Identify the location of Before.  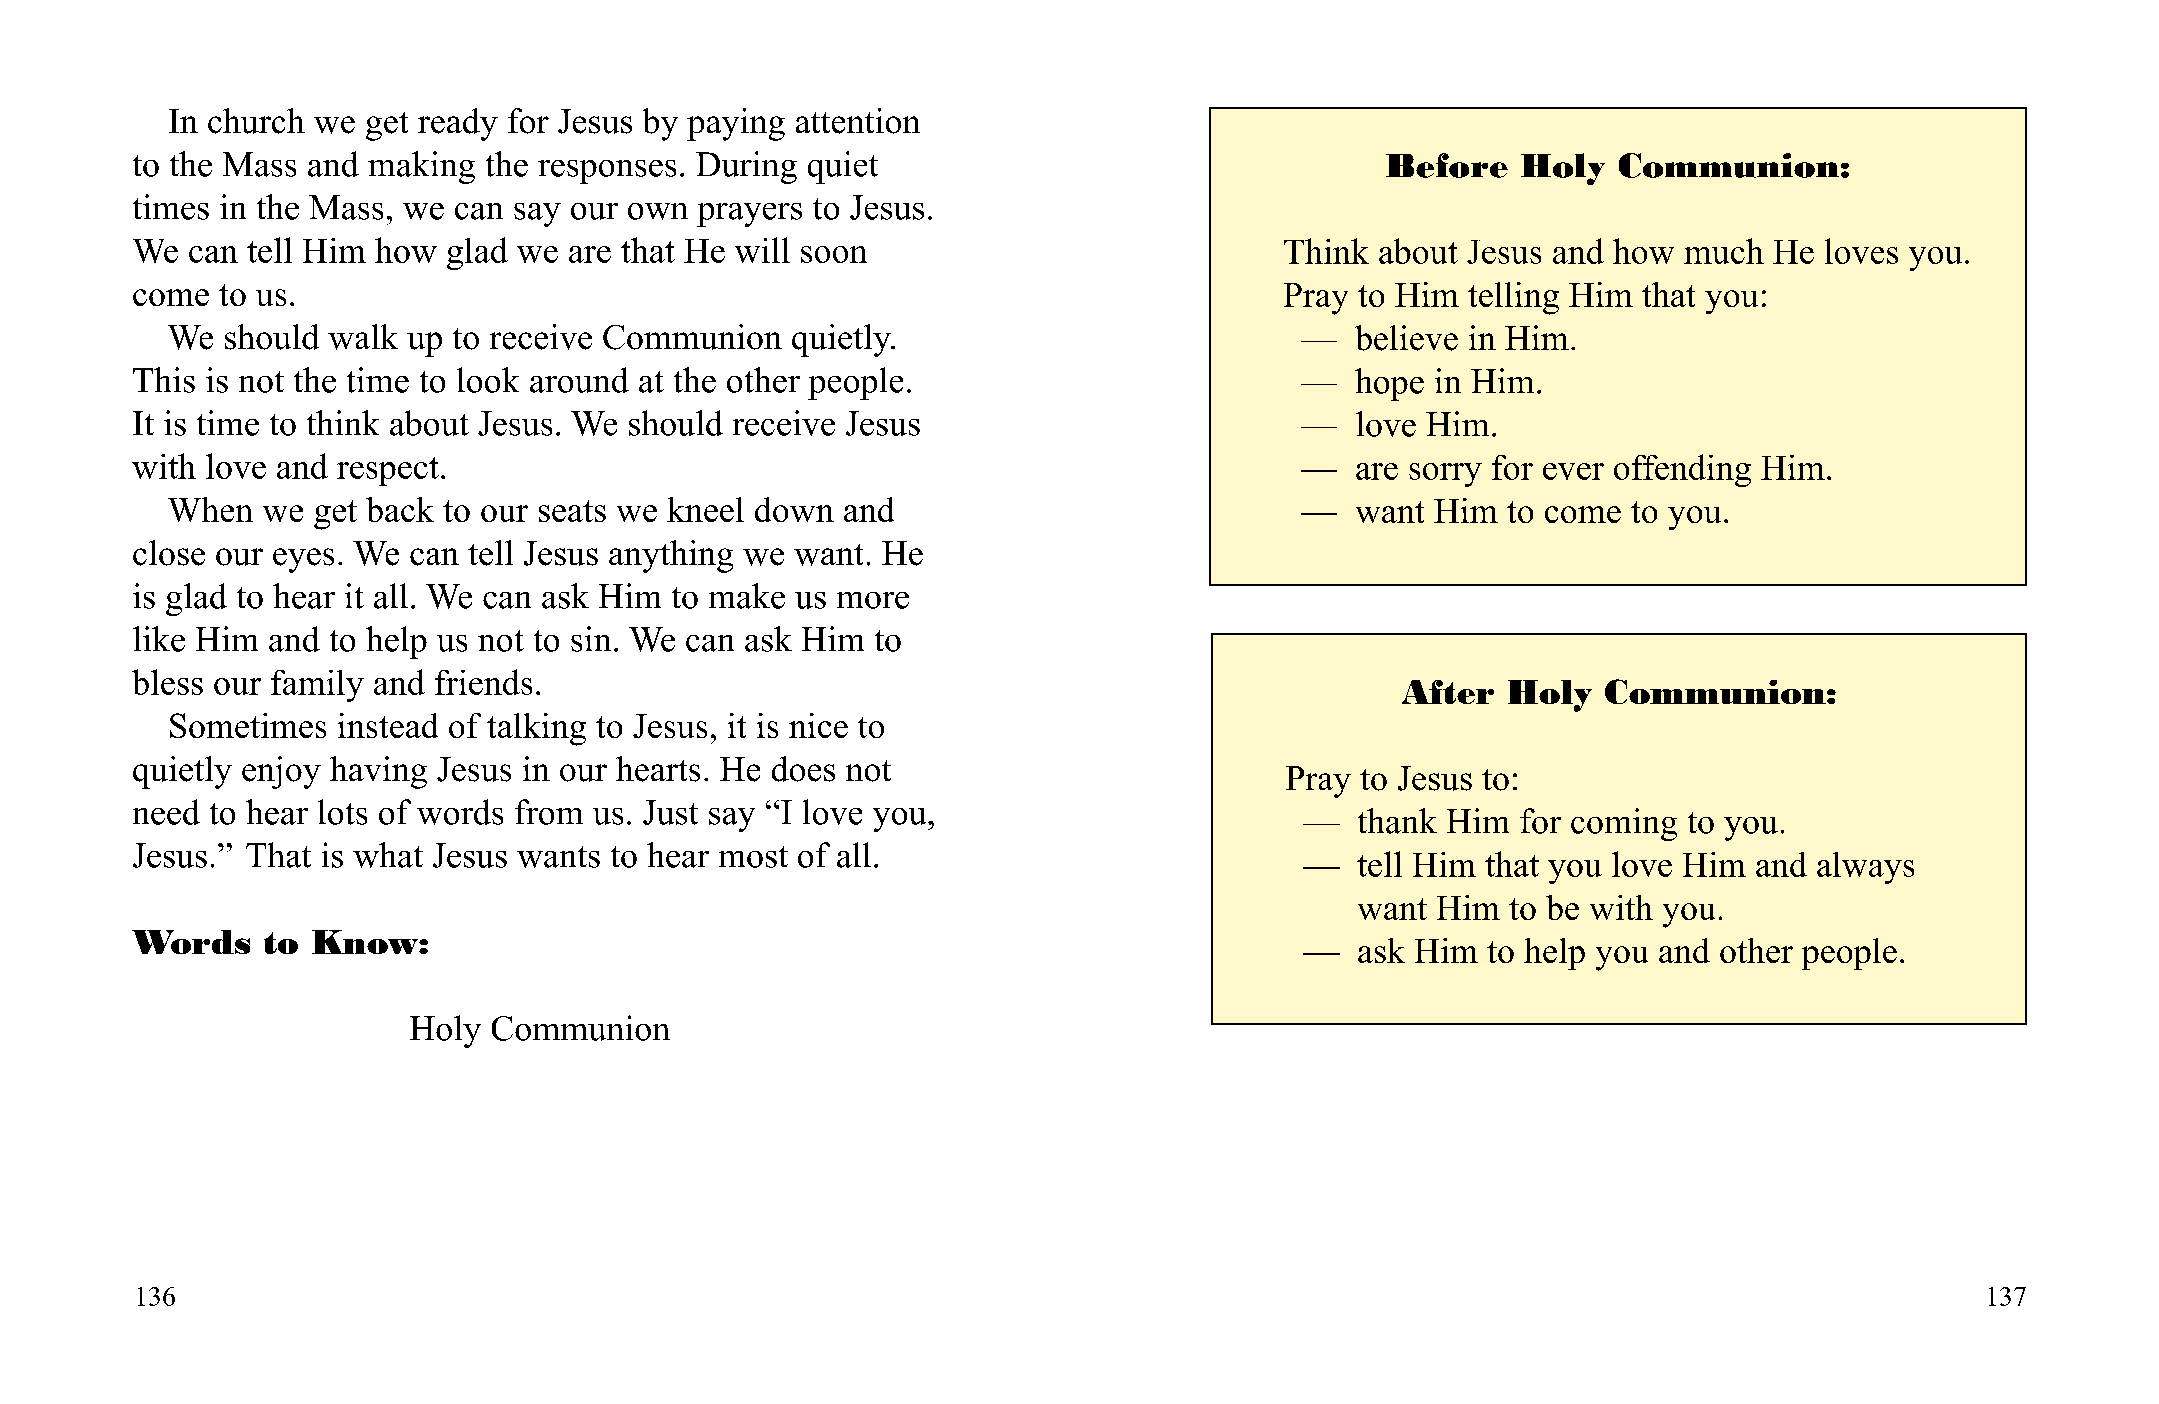
(1447, 165).
